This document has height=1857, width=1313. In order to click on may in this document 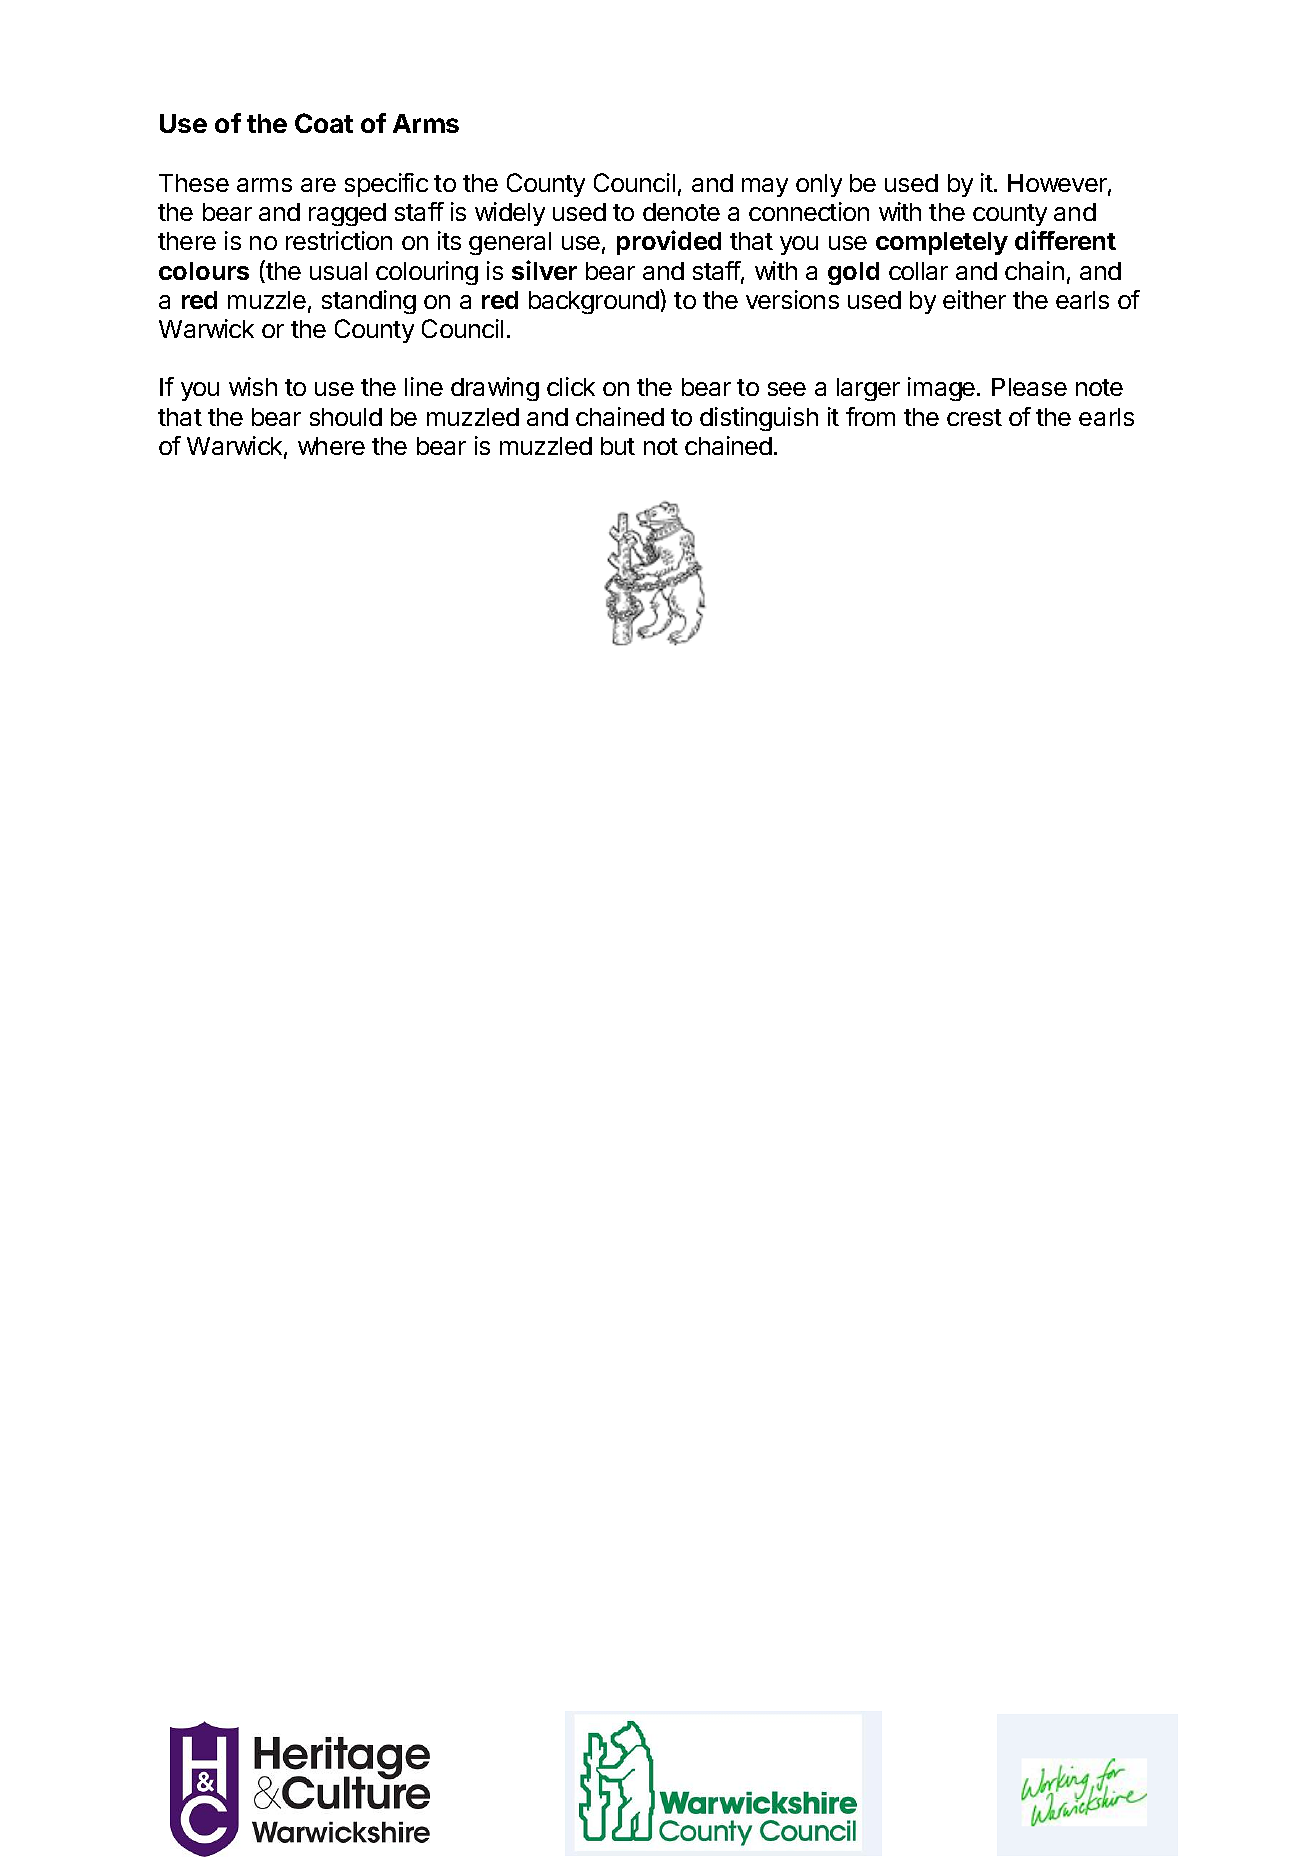, I will do `click(765, 187)`.
